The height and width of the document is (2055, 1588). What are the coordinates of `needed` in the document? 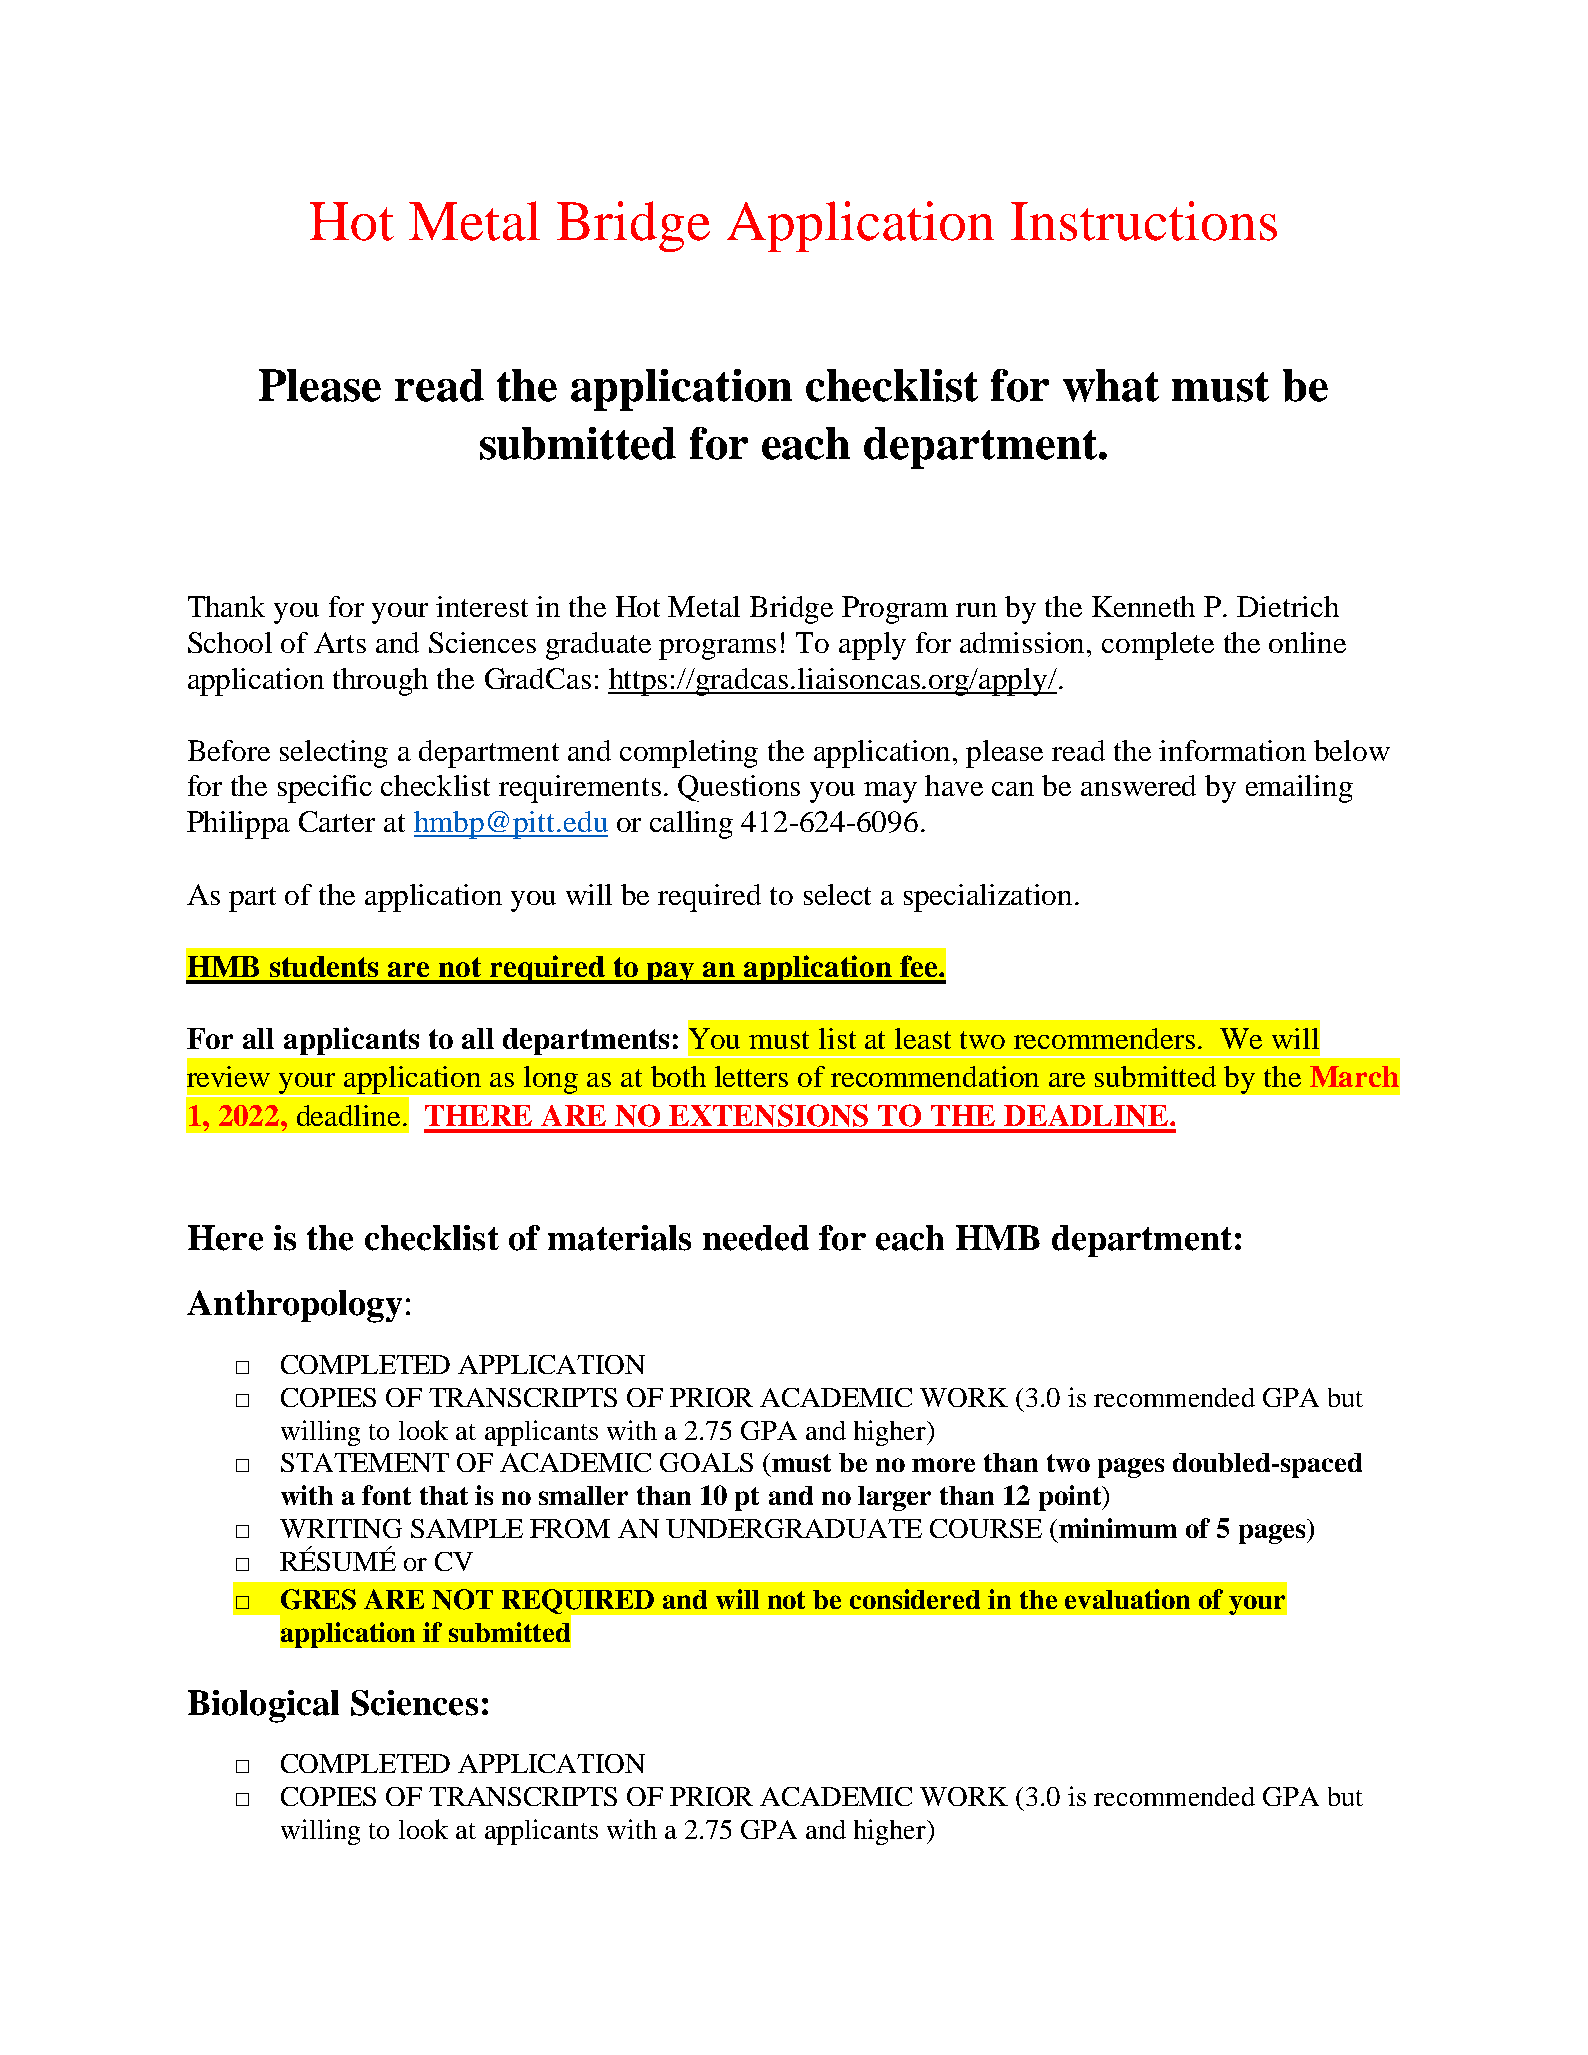 It's located at (756, 1238).
